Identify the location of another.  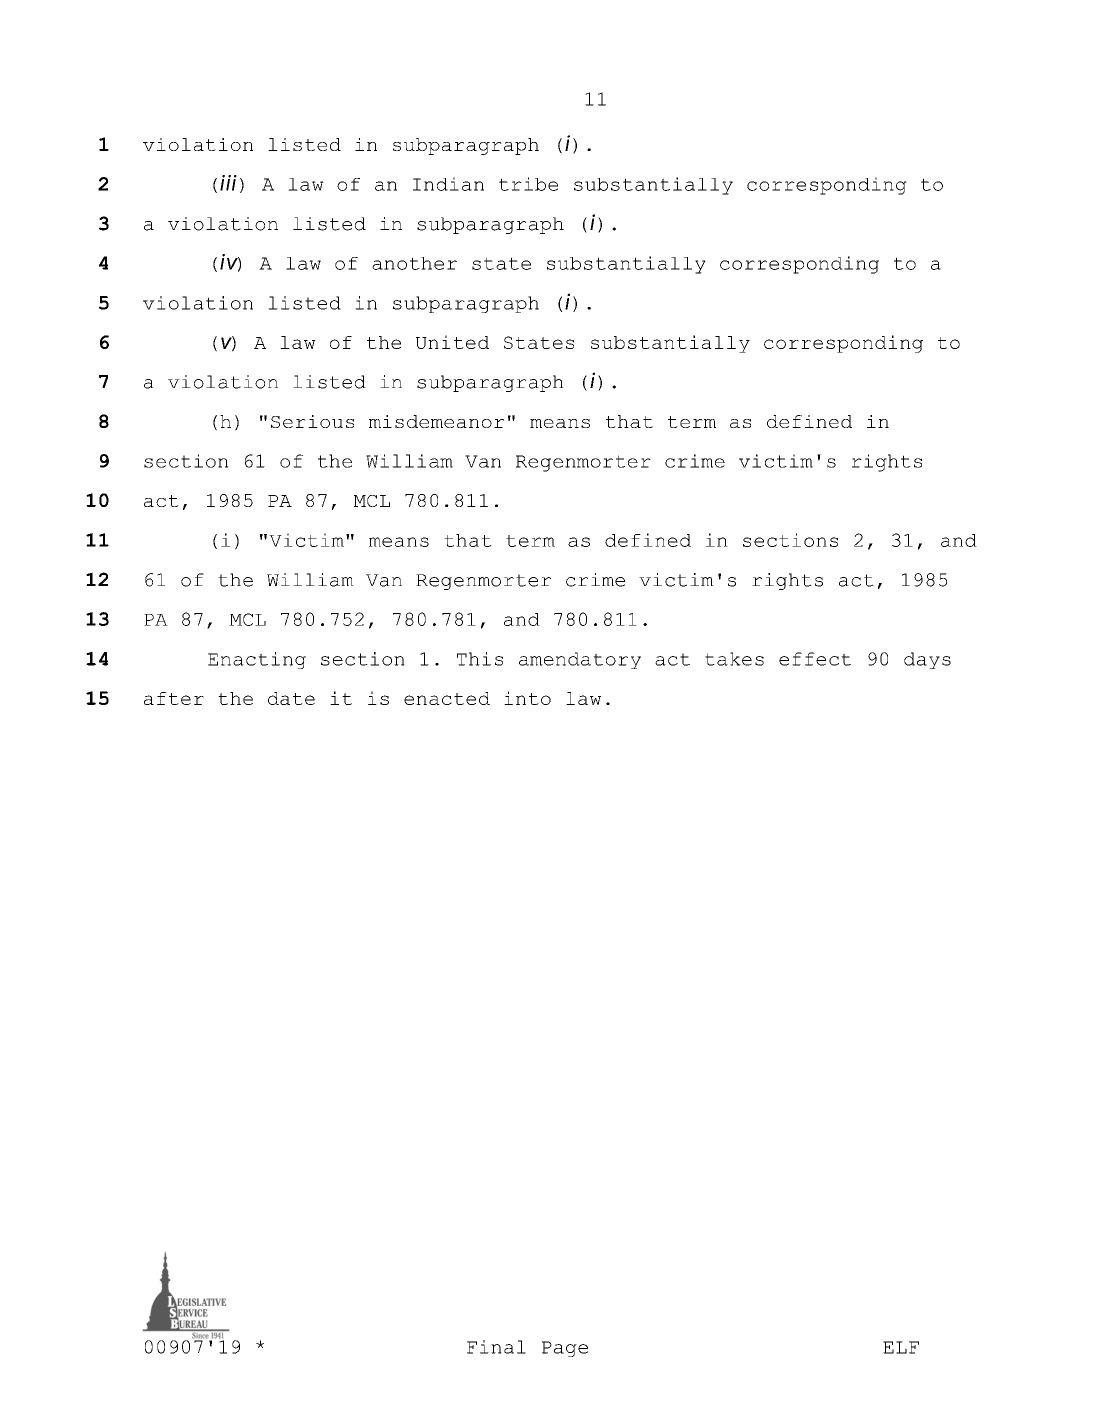
(414, 263).
